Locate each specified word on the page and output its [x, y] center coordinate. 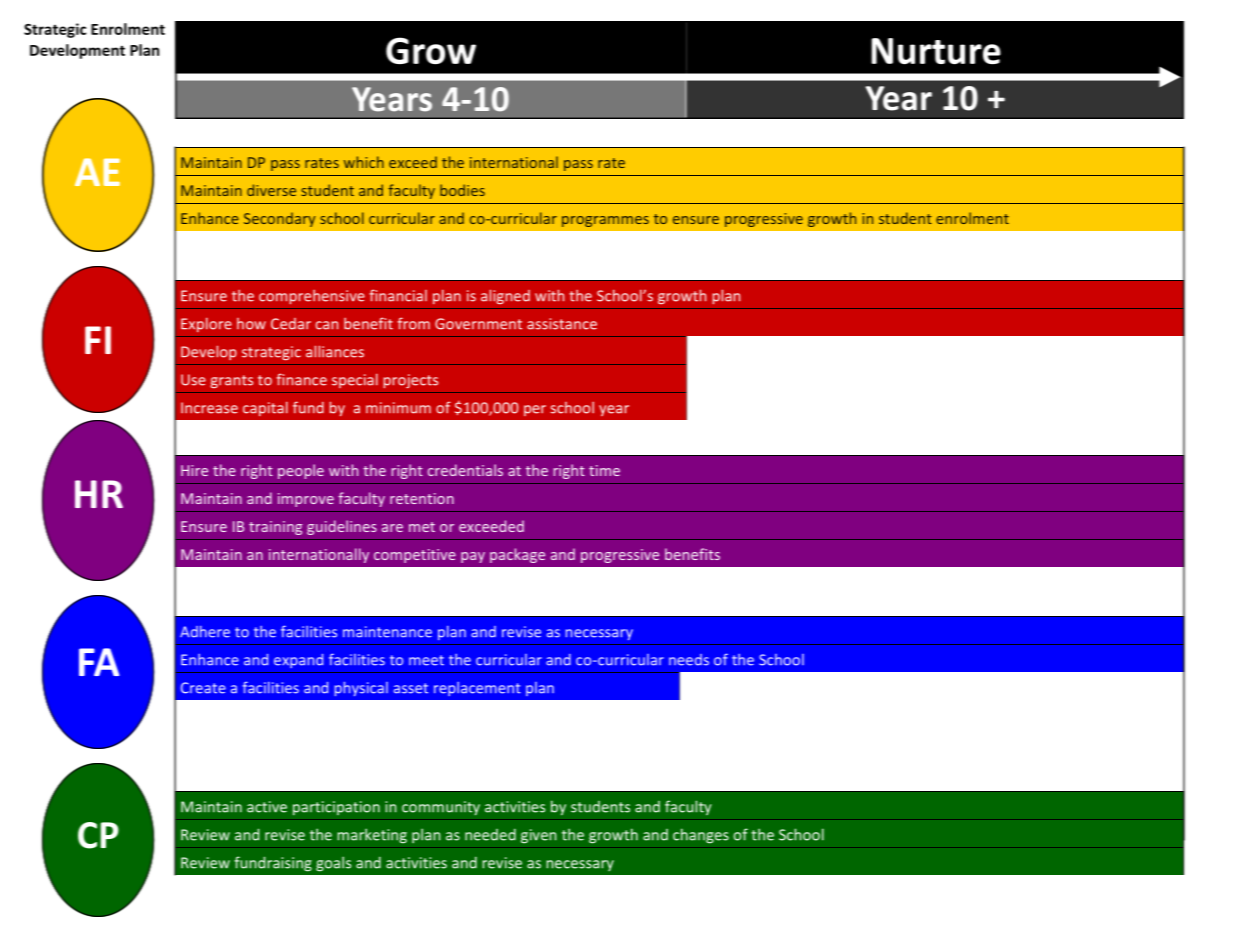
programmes [605, 221]
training [275, 528]
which [364, 162]
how [251, 324]
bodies [462, 190]
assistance [562, 324]
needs [689, 660]
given [538, 836]
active [267, 807]
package [517, 555]
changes [701, 836]
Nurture [936, 51]
